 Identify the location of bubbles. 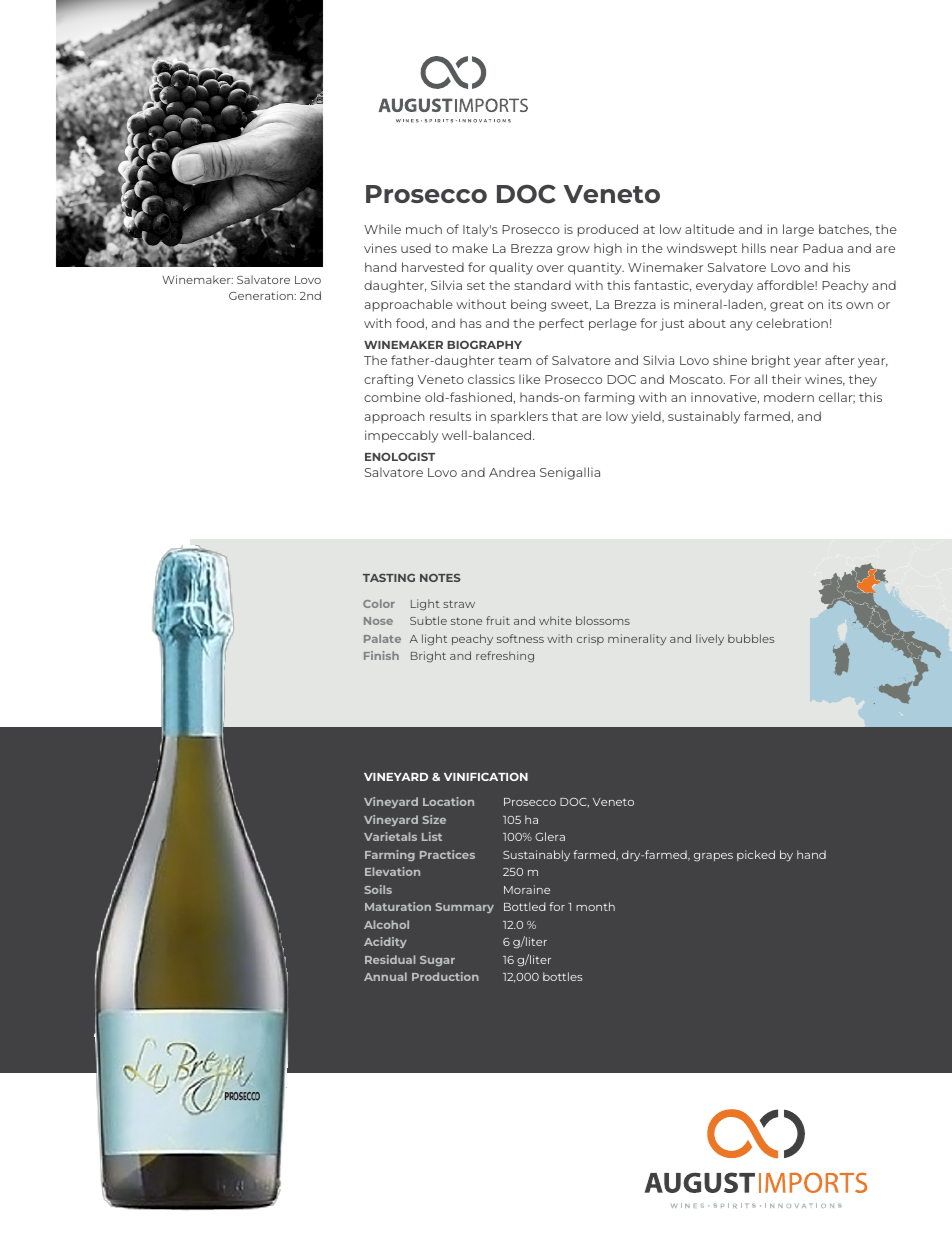
(751, 638).
